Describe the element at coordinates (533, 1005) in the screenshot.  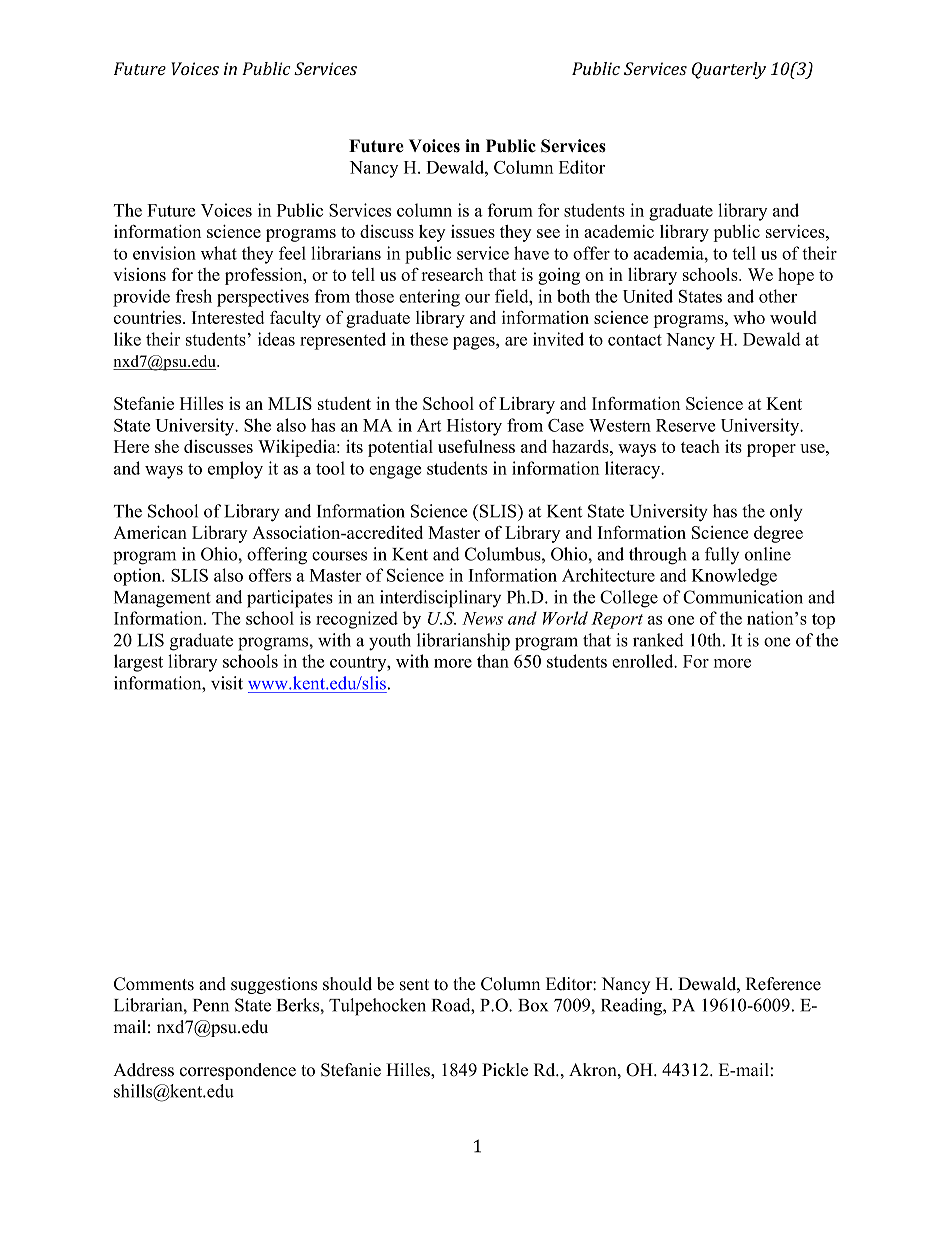
I see `Box` at that location.
